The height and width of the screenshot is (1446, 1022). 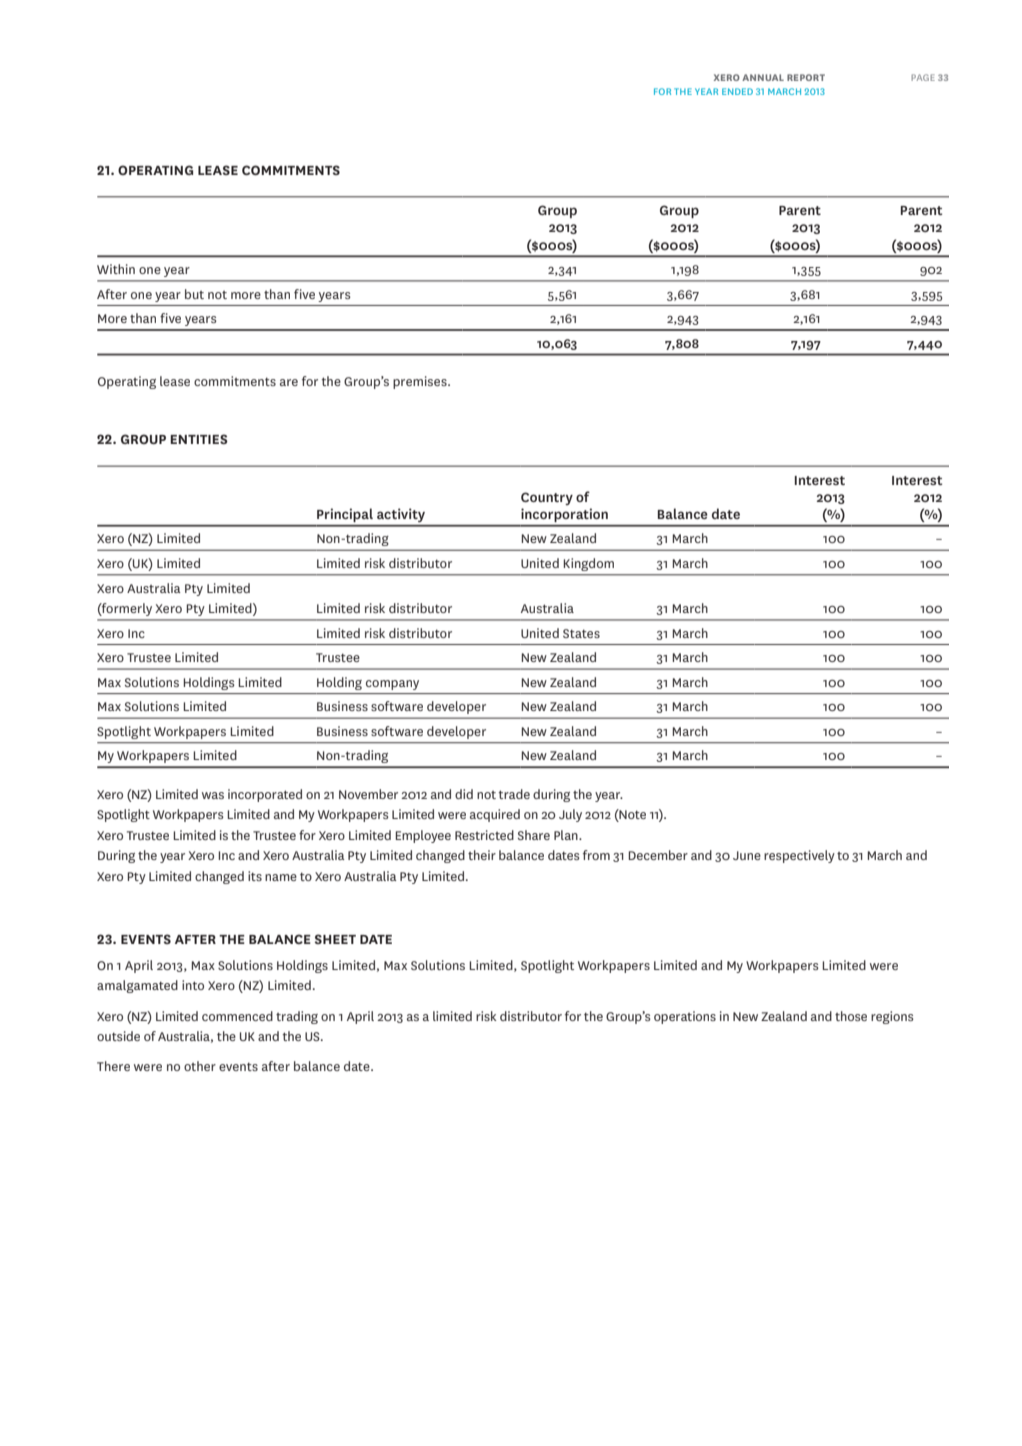 What do you see at coordinates (237, 1016) in the screenshot?
I see `commenced` at bounding box center [237, 1016].
